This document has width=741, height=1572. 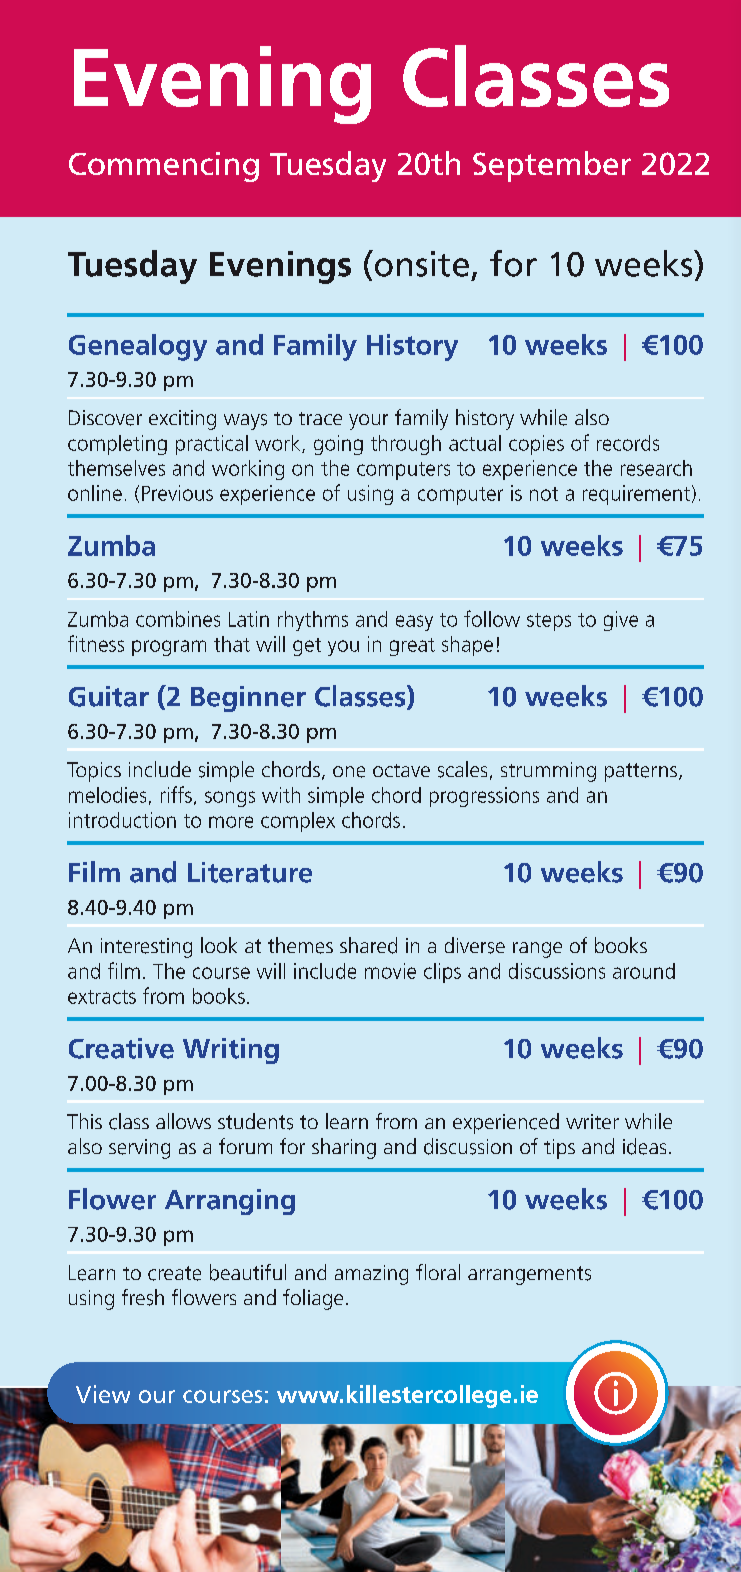 What do you see at coordinates (621, 621) in the document?
I see `give` at bounding box center [621, 621].
